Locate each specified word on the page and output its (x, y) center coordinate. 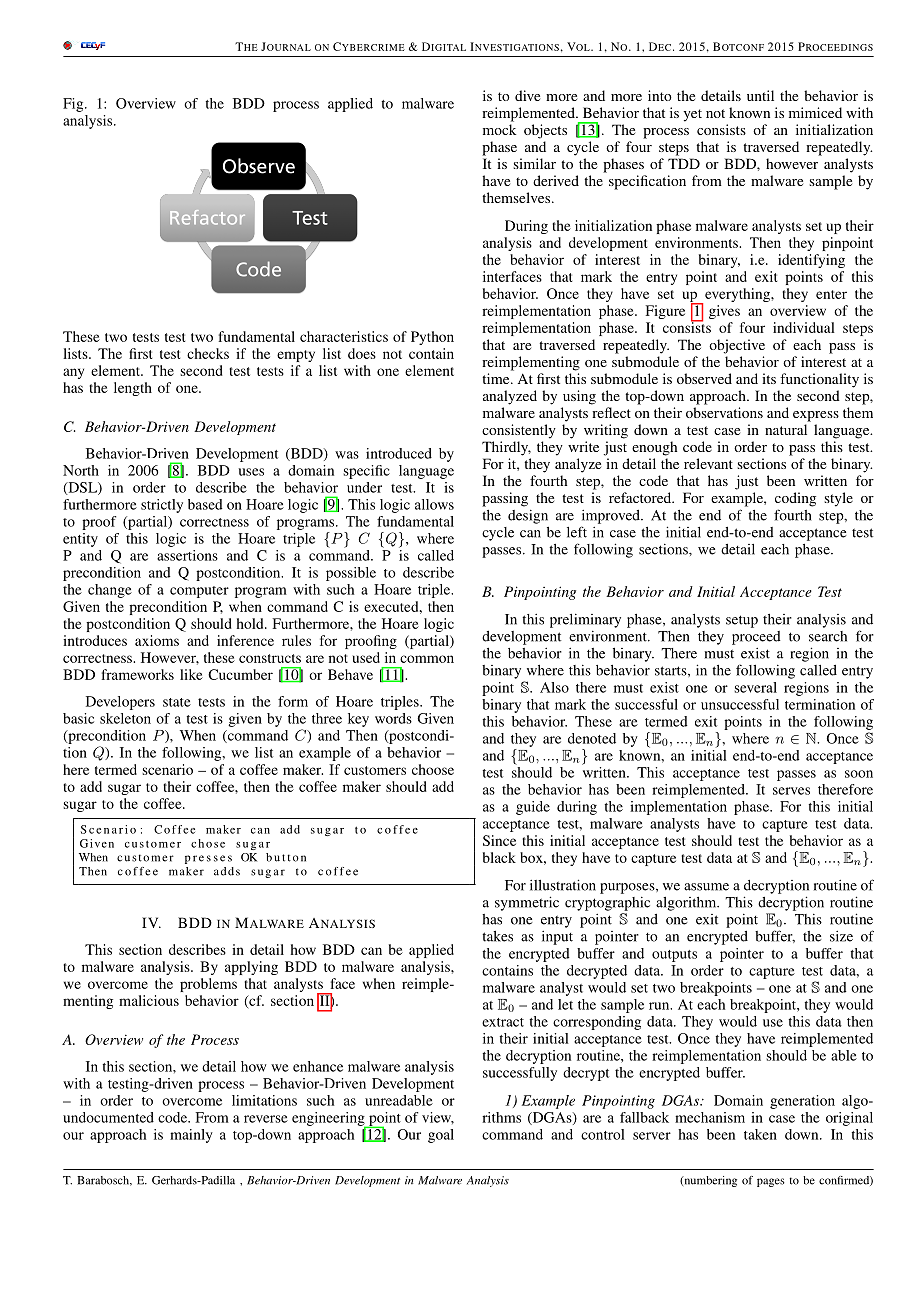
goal (441, 1136)
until (760, 95)
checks (208, 353)
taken (760, 1134)
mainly (191, 1136)
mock (499, 129)
